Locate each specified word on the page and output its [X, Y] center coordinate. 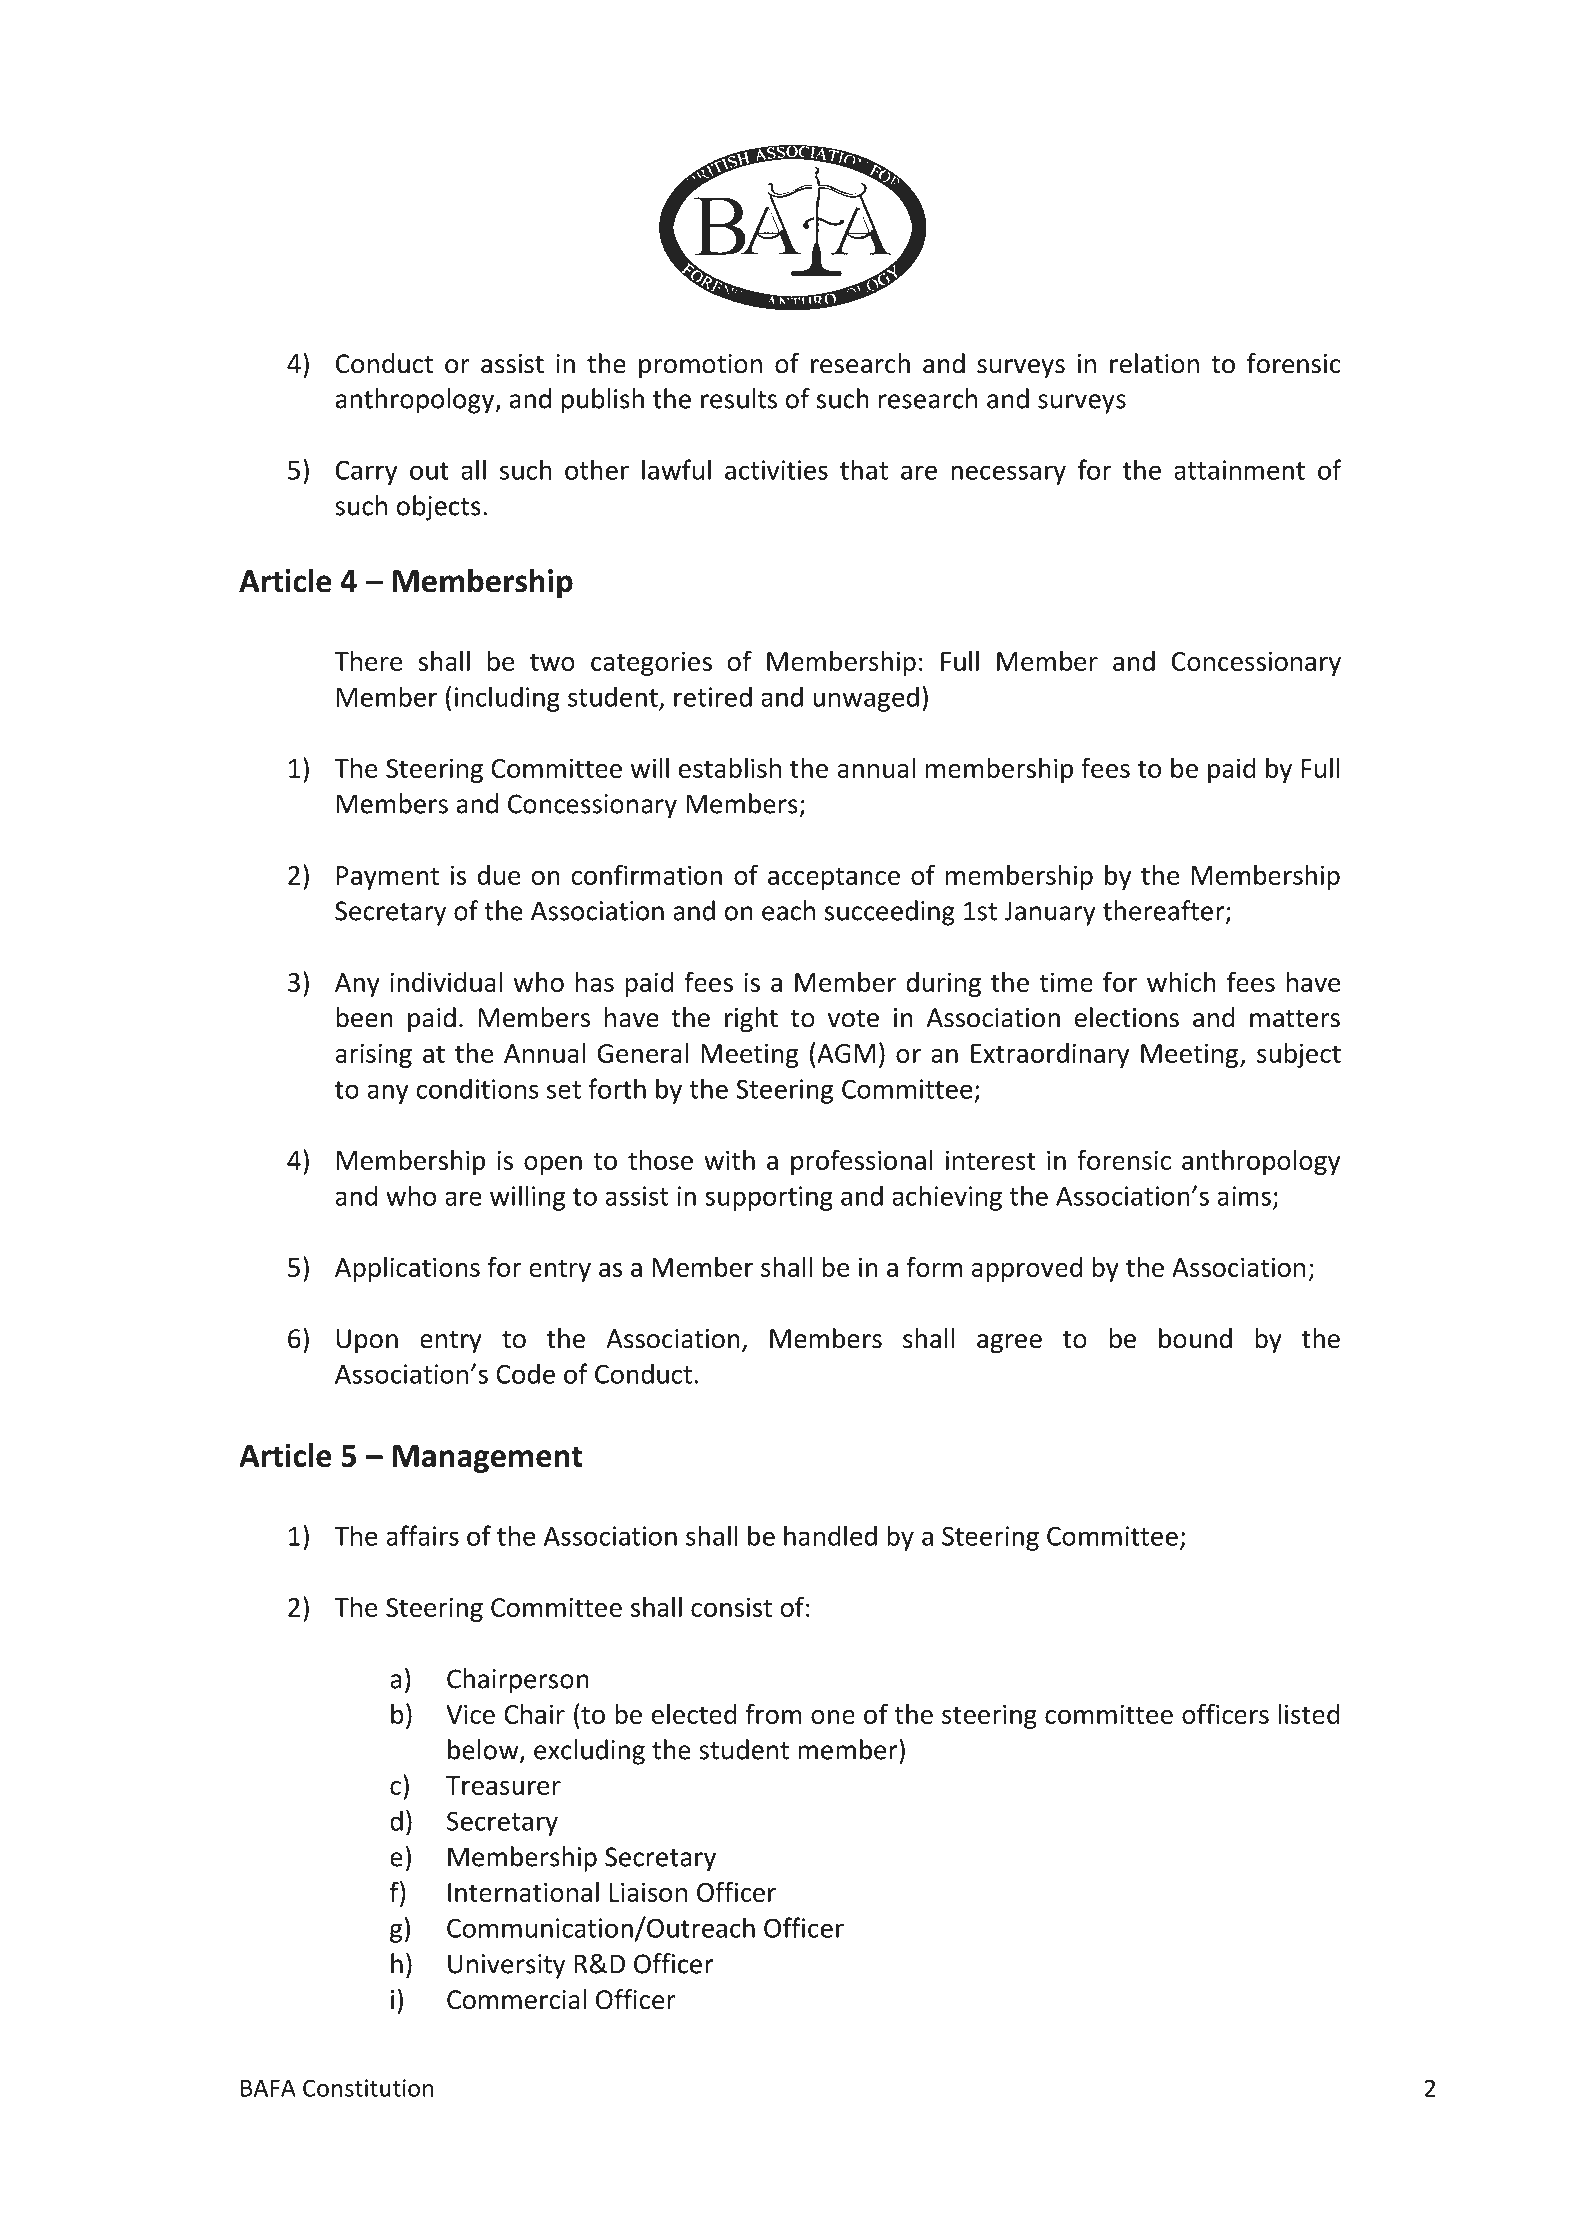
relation [1154, 363]
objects [438, 508]
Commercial [516, 1999]
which [1181, 982]
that [864, 469]
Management [488, 1459]
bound [1195, 1338]
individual [446, 982]
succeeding [890, 913]
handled [830, 1535]
